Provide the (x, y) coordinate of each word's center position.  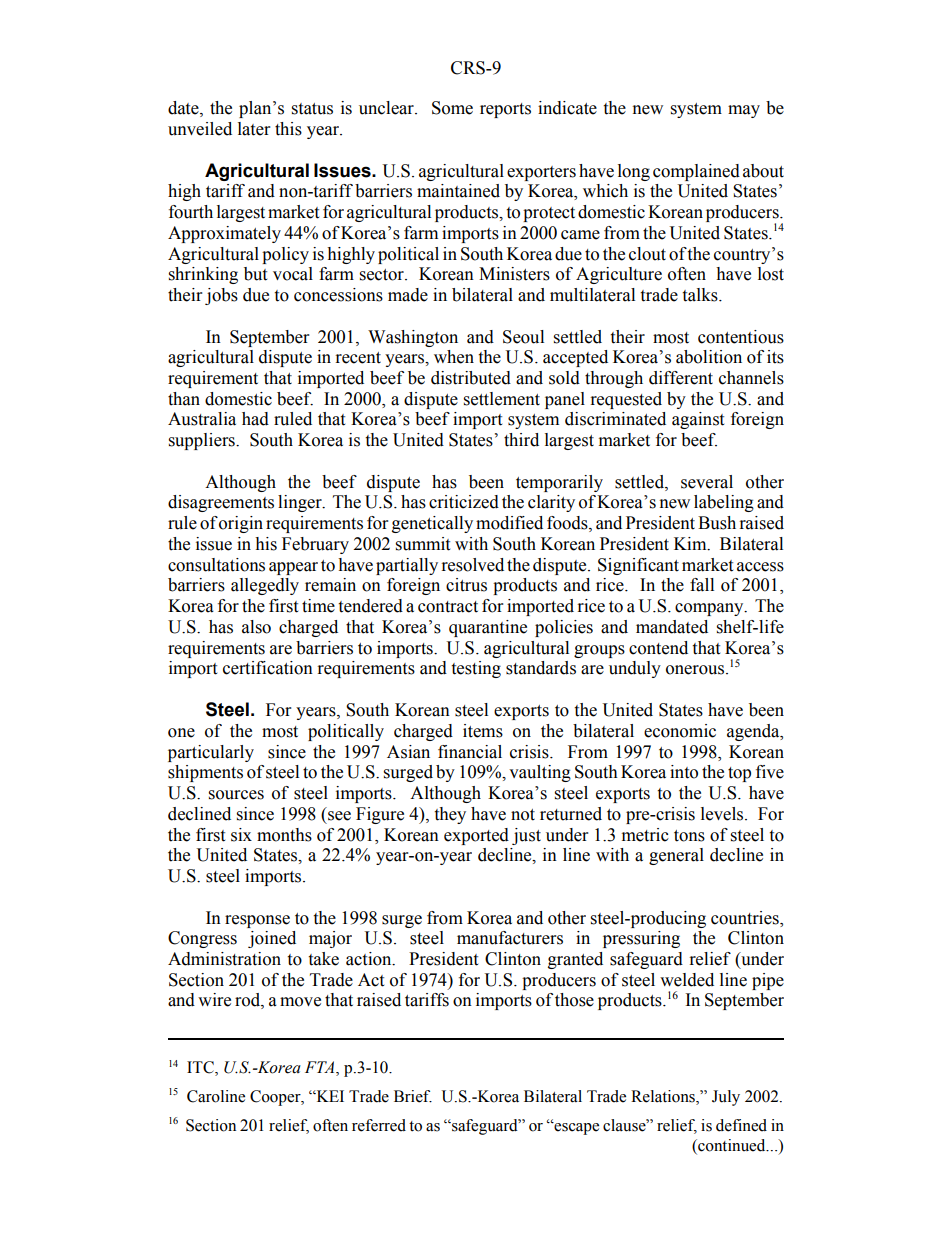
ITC (201, 1068)
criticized (464, 502)
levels (723, 814)
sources (236, 795)
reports (505, 110)
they (450, 815)
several (707, 482)
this (288, 129)
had (255, 419)
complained (696, 172)
